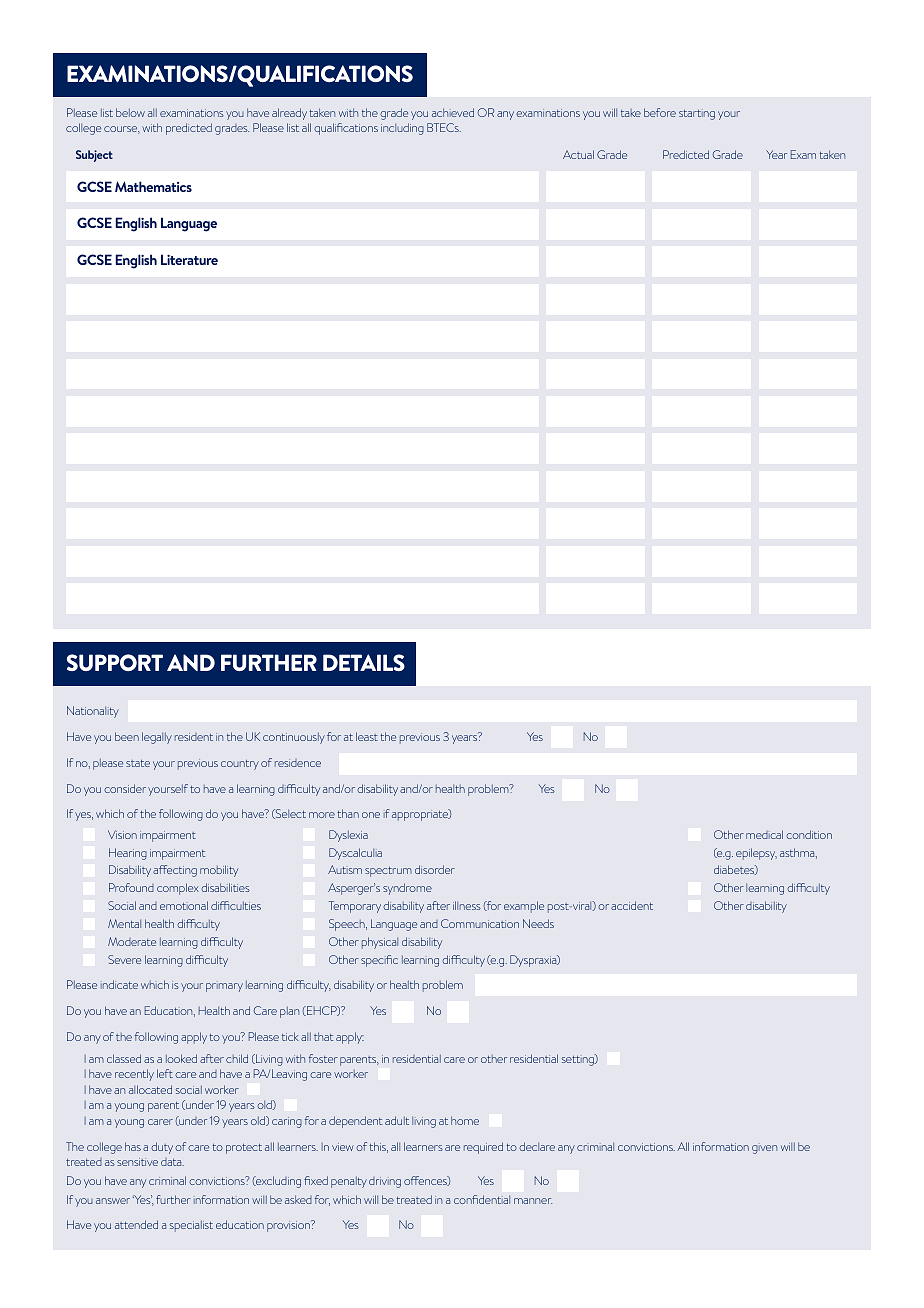 The width and height of the image is (924, 1308). I want to click on starting, so click(697, 115).
